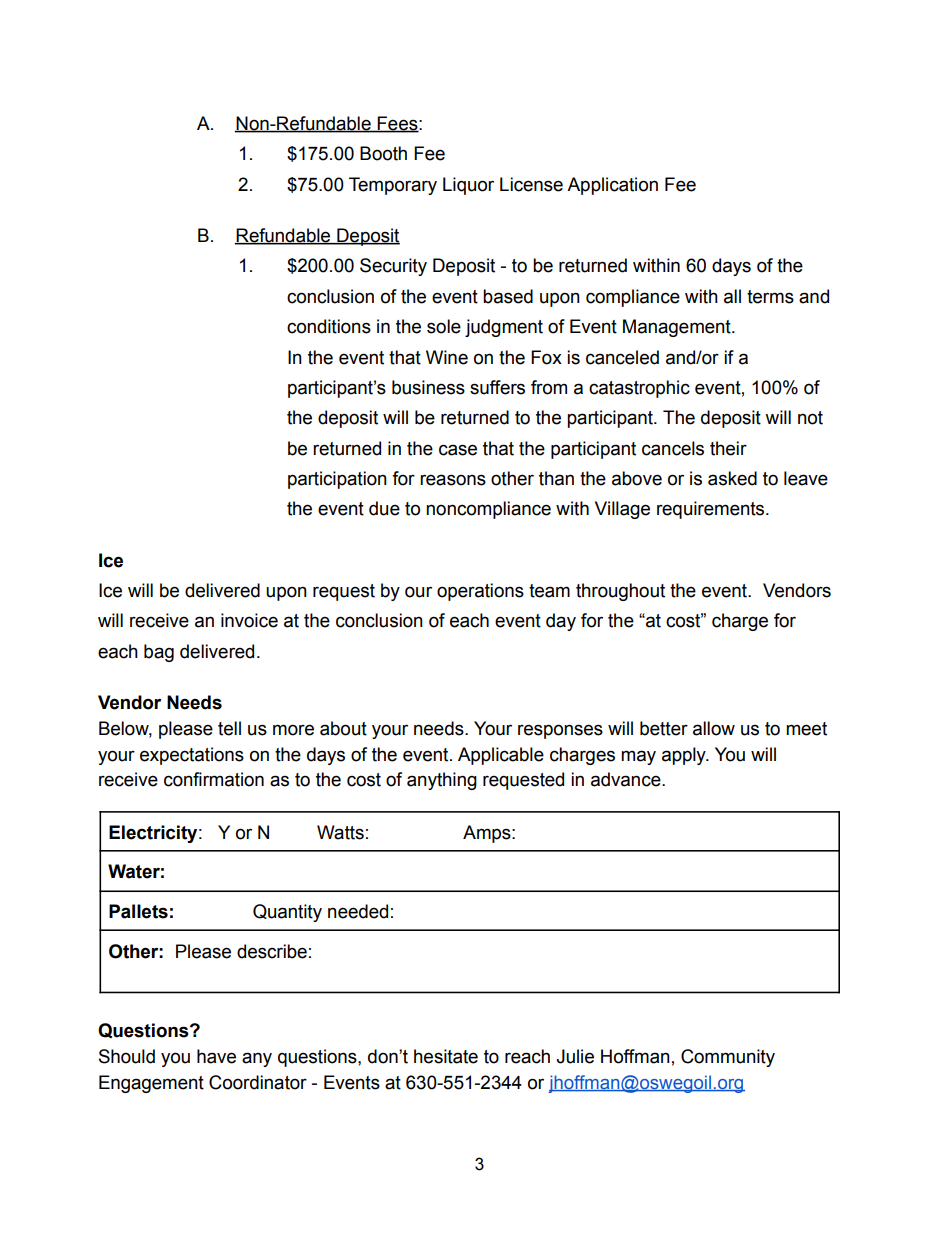 This image has height=1233, width=952. What do you see at coordinates (192, 756) in the image?
I see `expectations` at bounding box center [192, 756].
